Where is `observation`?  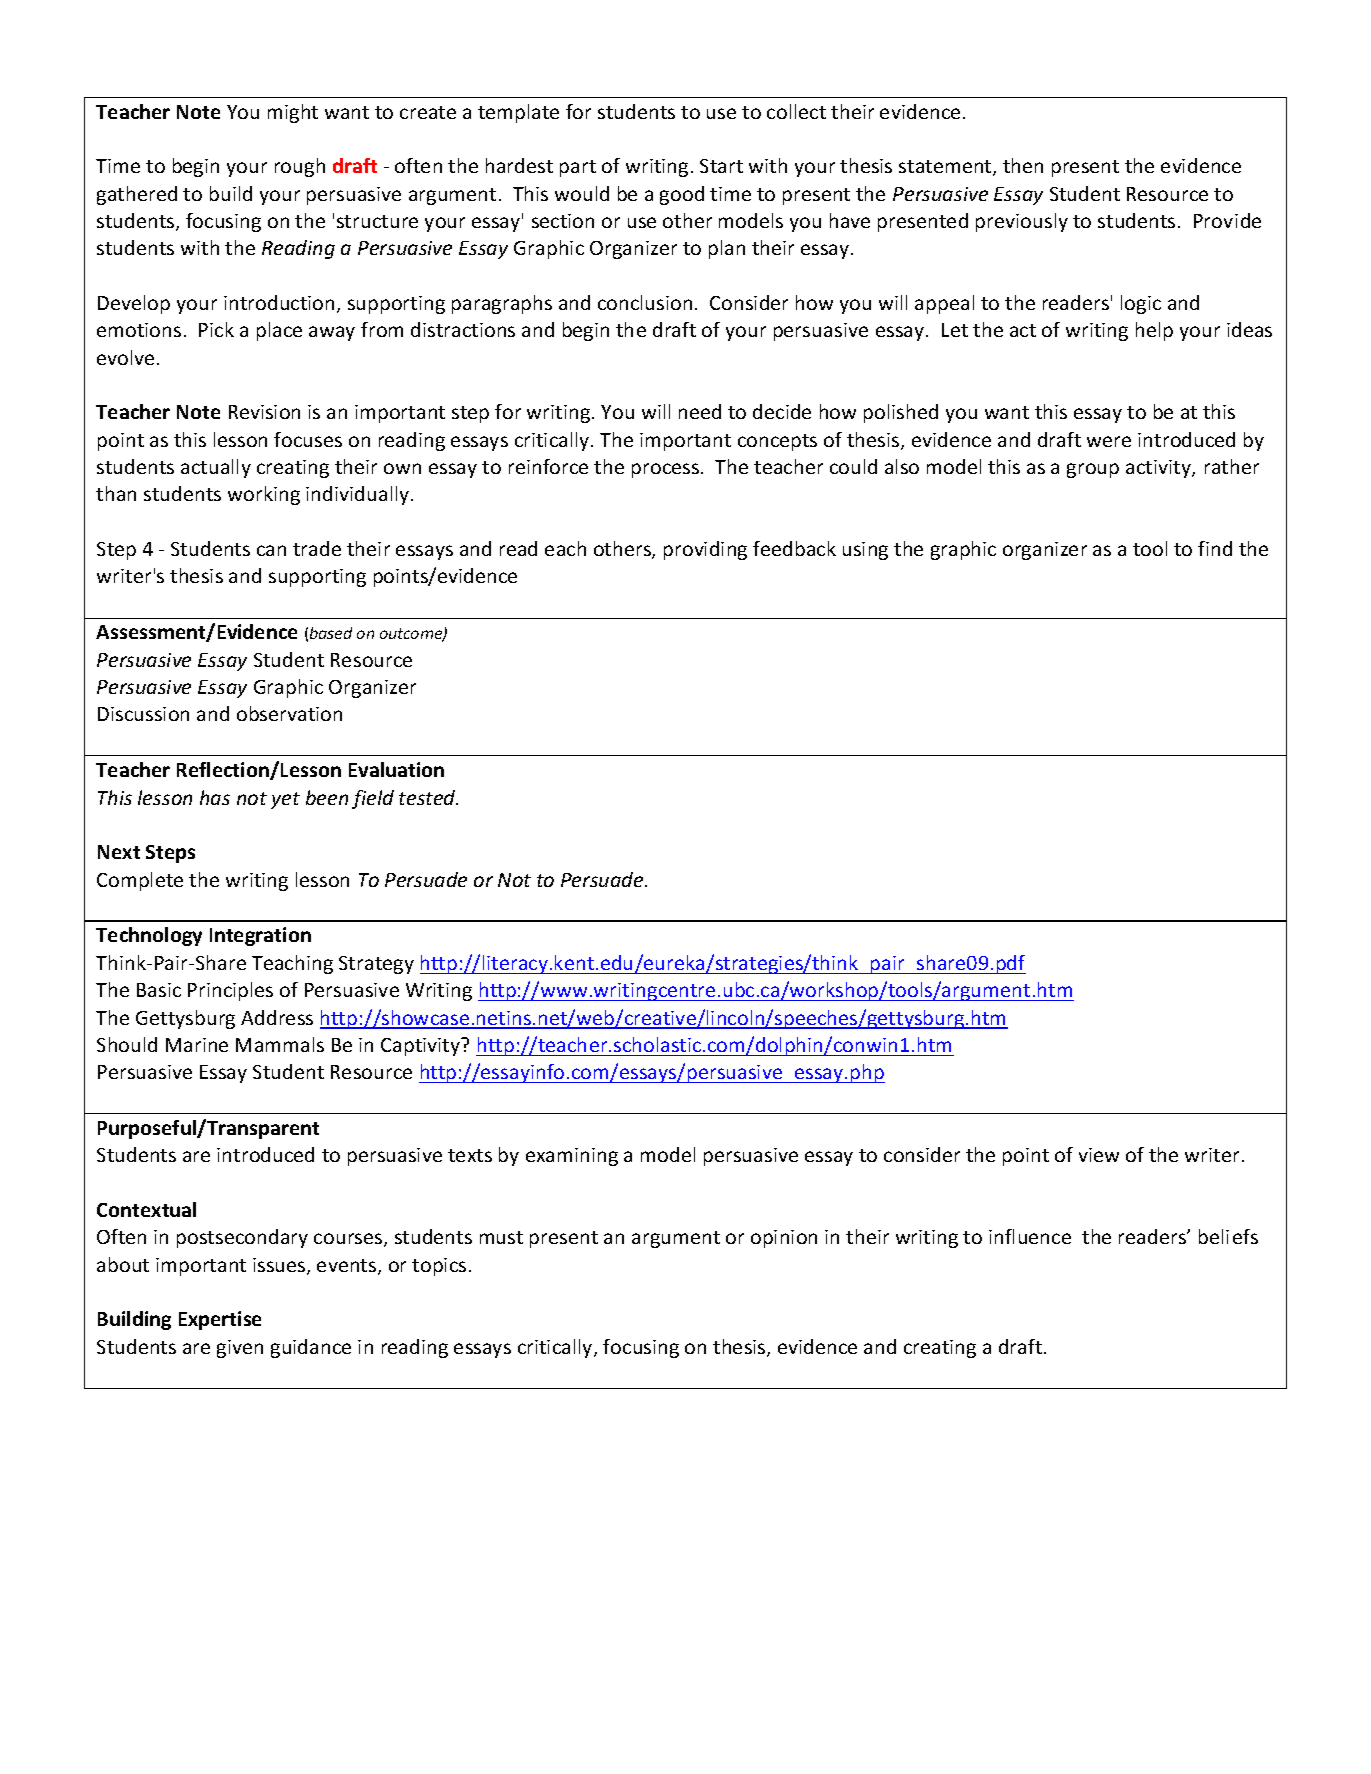
observation is located at coordinates (289, 713).
